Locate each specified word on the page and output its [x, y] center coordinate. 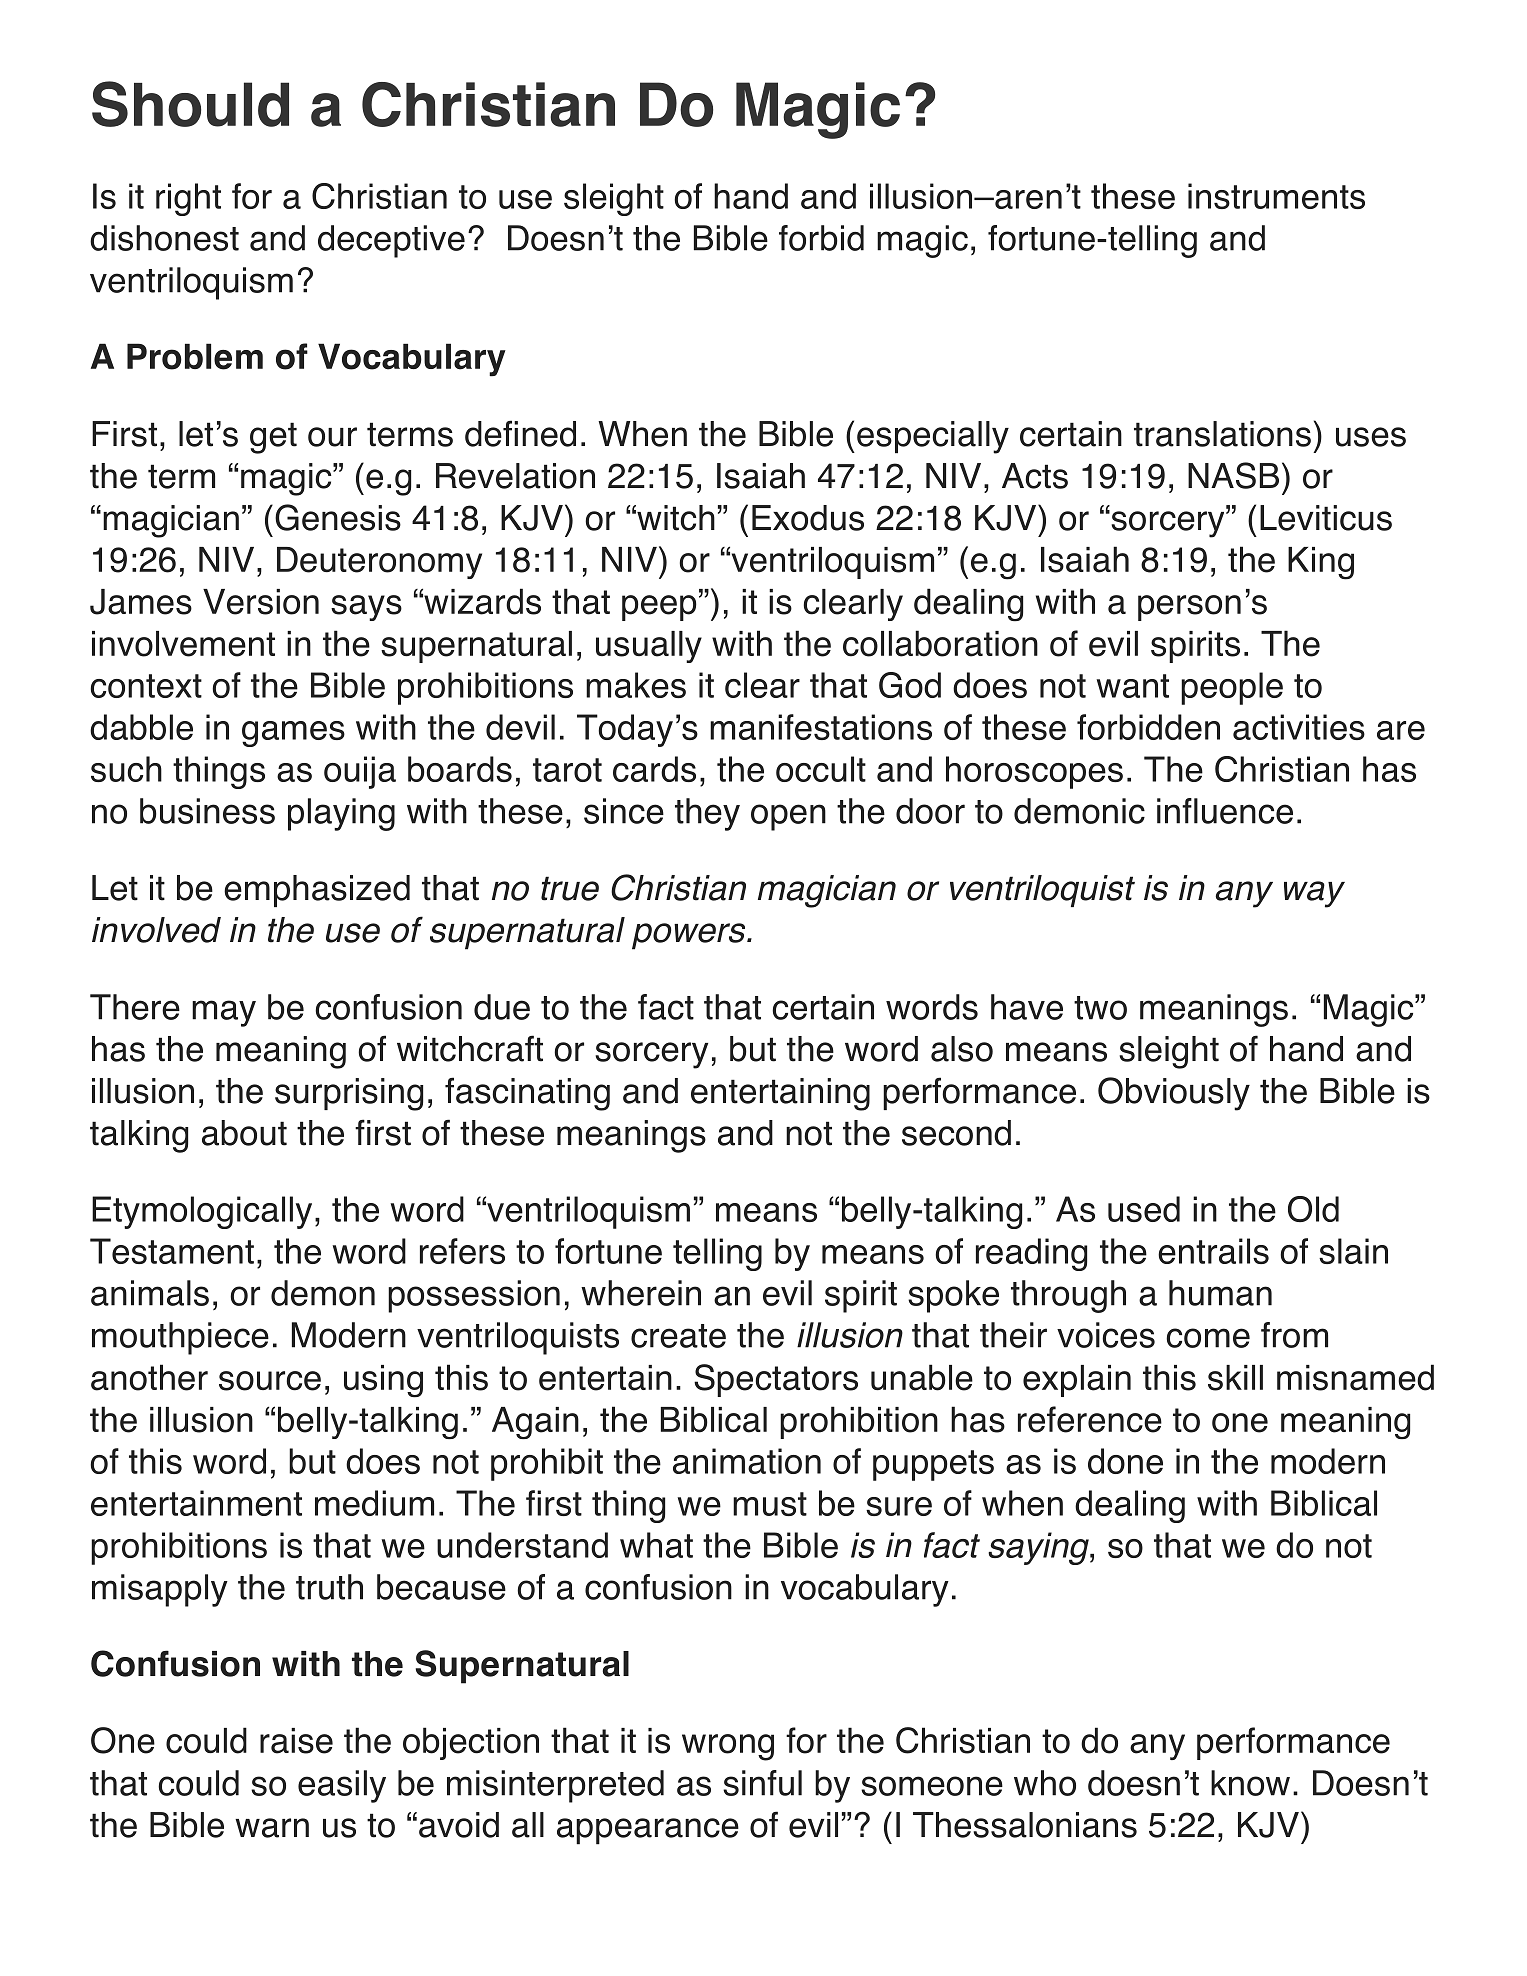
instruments [1276, 196]
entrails [1213, 1251]
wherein [641, 1293]
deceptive [391, 241]
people [1232, 688]
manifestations [821, 727]
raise [296, 1741]
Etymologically [202, 1212]
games [293, 734]
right [188, 199]
